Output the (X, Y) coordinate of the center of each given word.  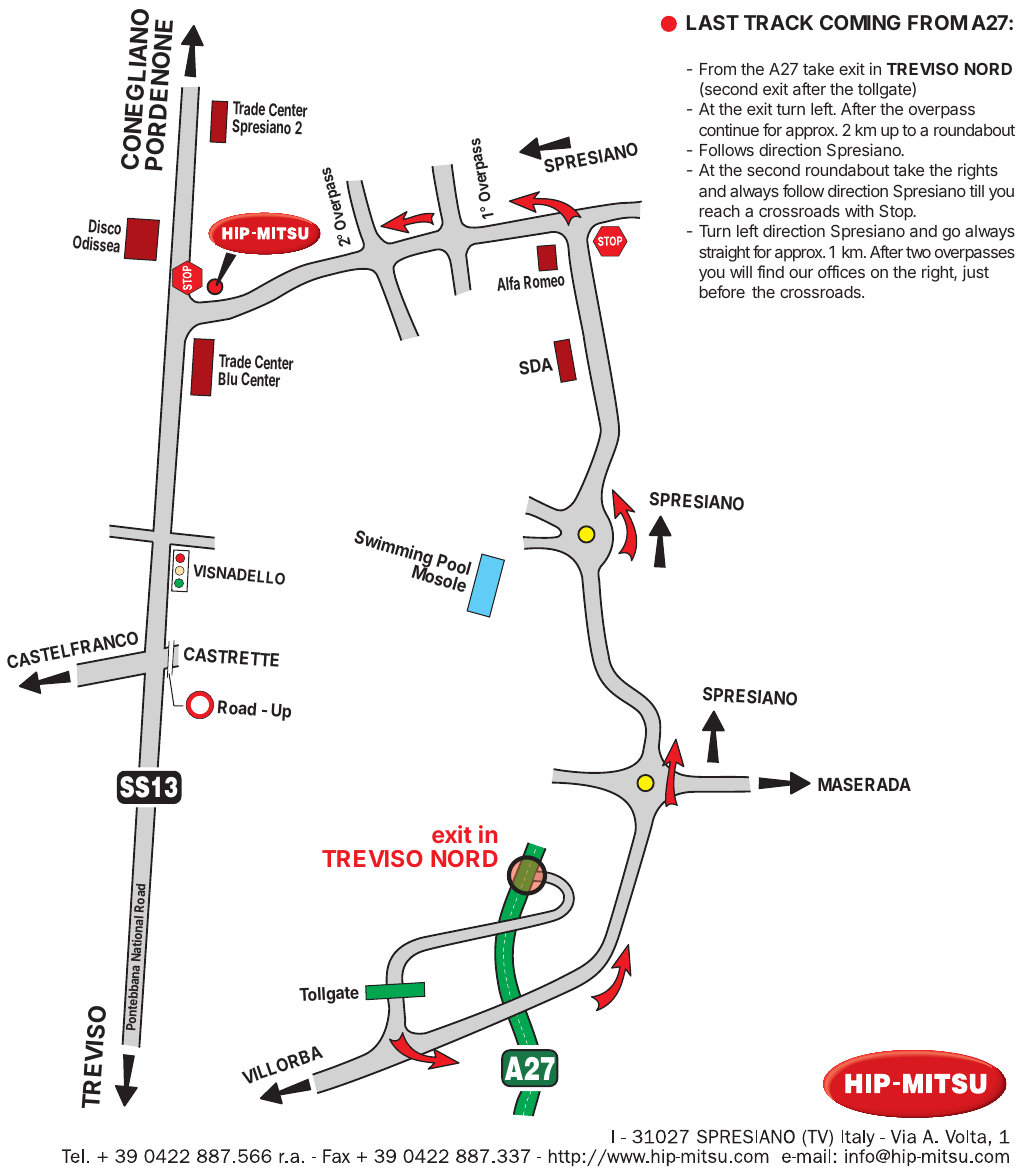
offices (841, 271)
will (741, 271)
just (975, 273)
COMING (860, 22)
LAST (713, 22)
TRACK (778, 22)
